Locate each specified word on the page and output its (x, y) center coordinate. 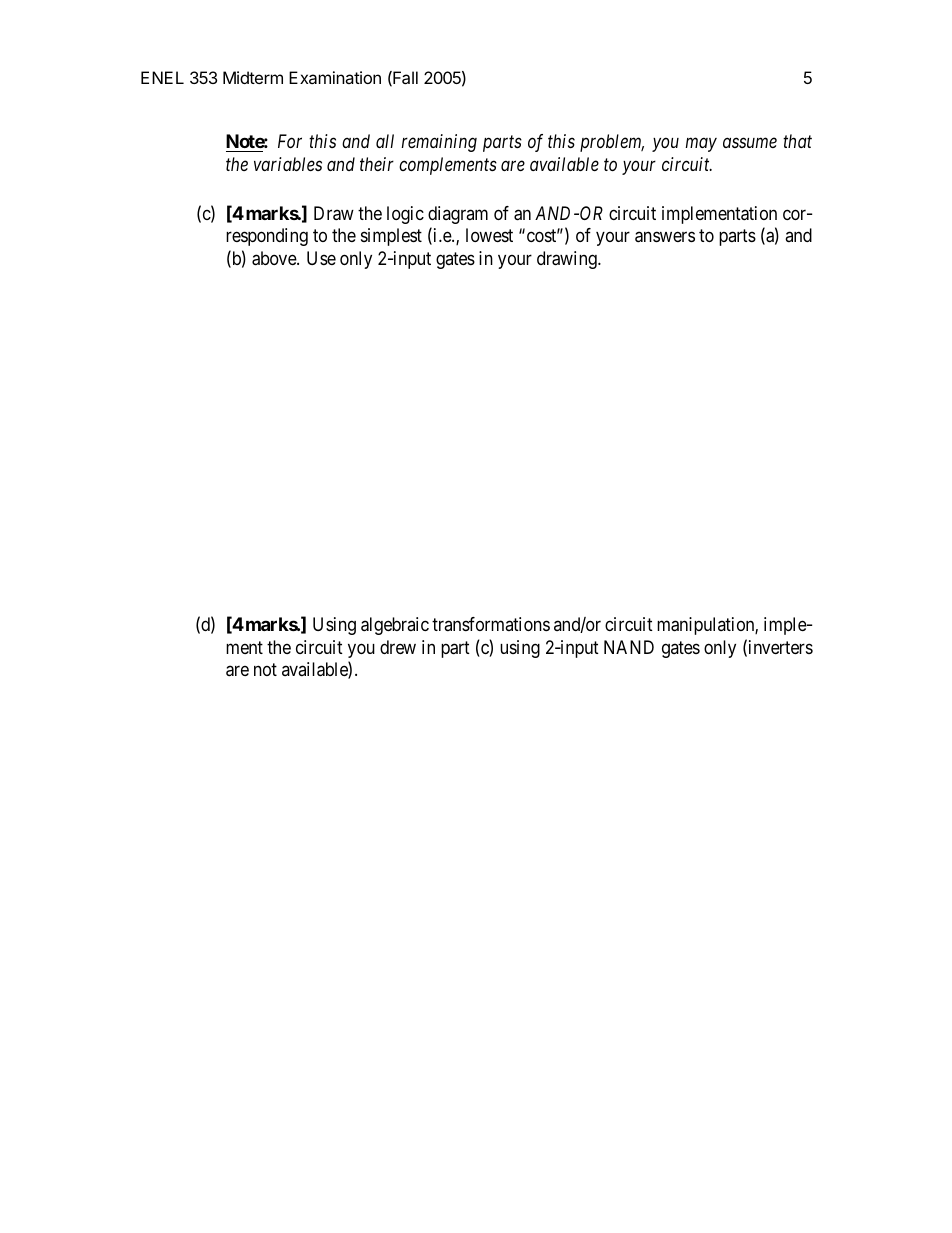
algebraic (395, 626)
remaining (439, 143)
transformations (491, 624)
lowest (489, 235)
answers (665, 237)
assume (750, 143)
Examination (335, 77)
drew (398, 647)
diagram (458, 215)
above (275, 258)
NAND (629, 647)
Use (321, 258)
